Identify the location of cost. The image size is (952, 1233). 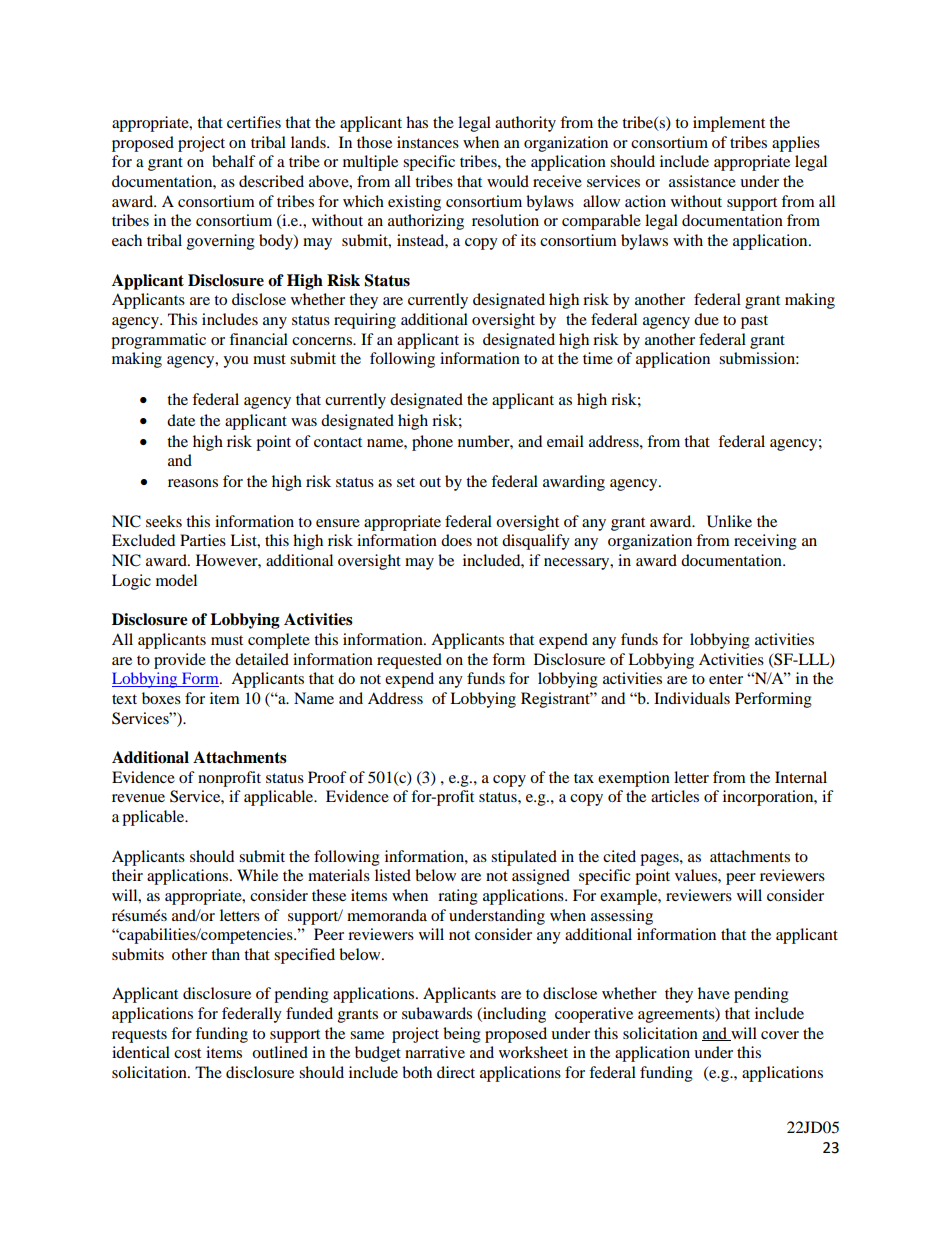
(187, 1053).
